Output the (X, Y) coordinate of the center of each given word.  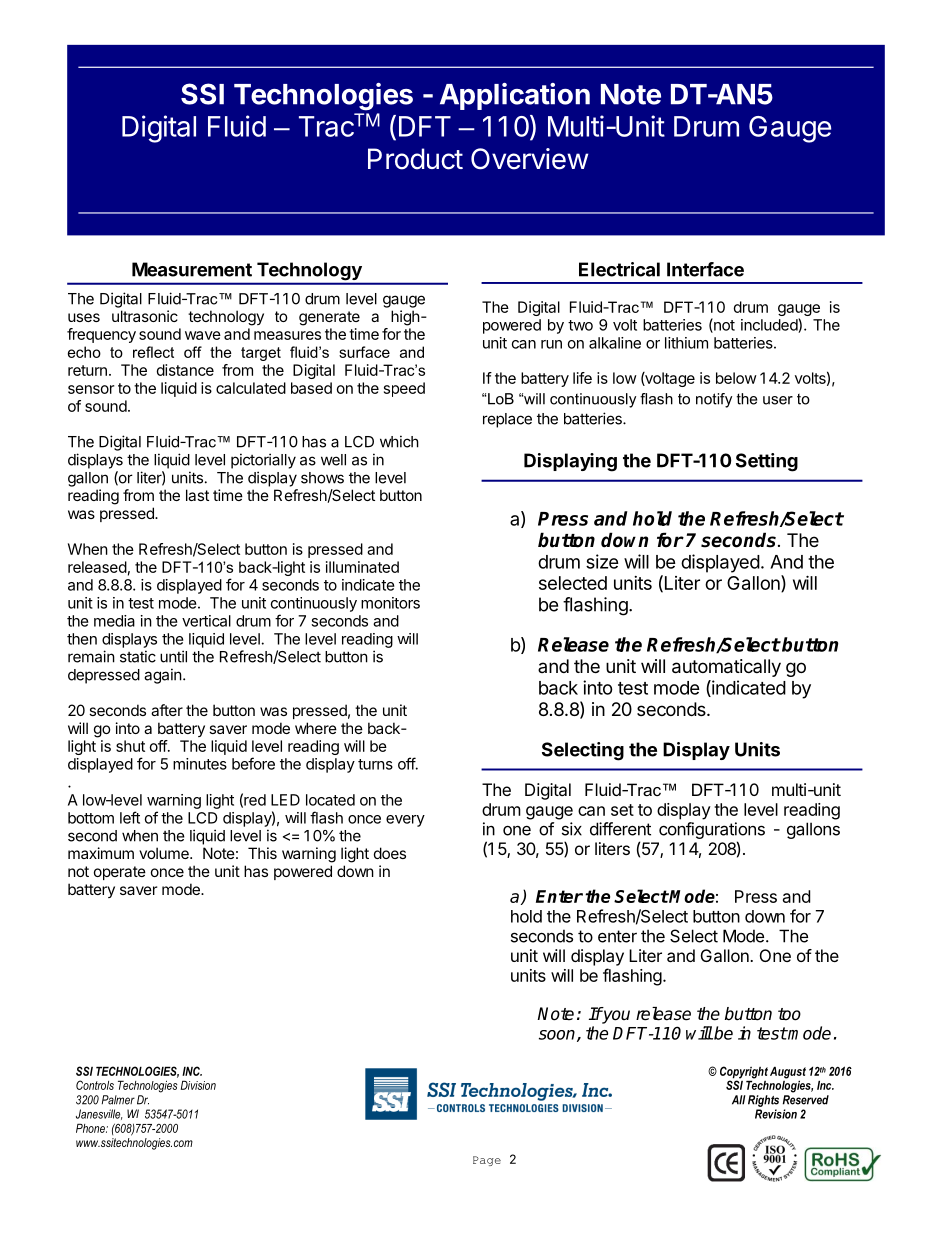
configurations (712, 832)
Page (487, 1161)
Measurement (192, 269)
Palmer (118, 1100)
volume (165, 853)
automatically (726, 668)
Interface (705, 269)
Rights (763, 1101)
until (173, 656)
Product (415, 159)
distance (185, 370)
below (736, 378)
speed (404, 389)
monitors (390, 603)
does (390, 853)
